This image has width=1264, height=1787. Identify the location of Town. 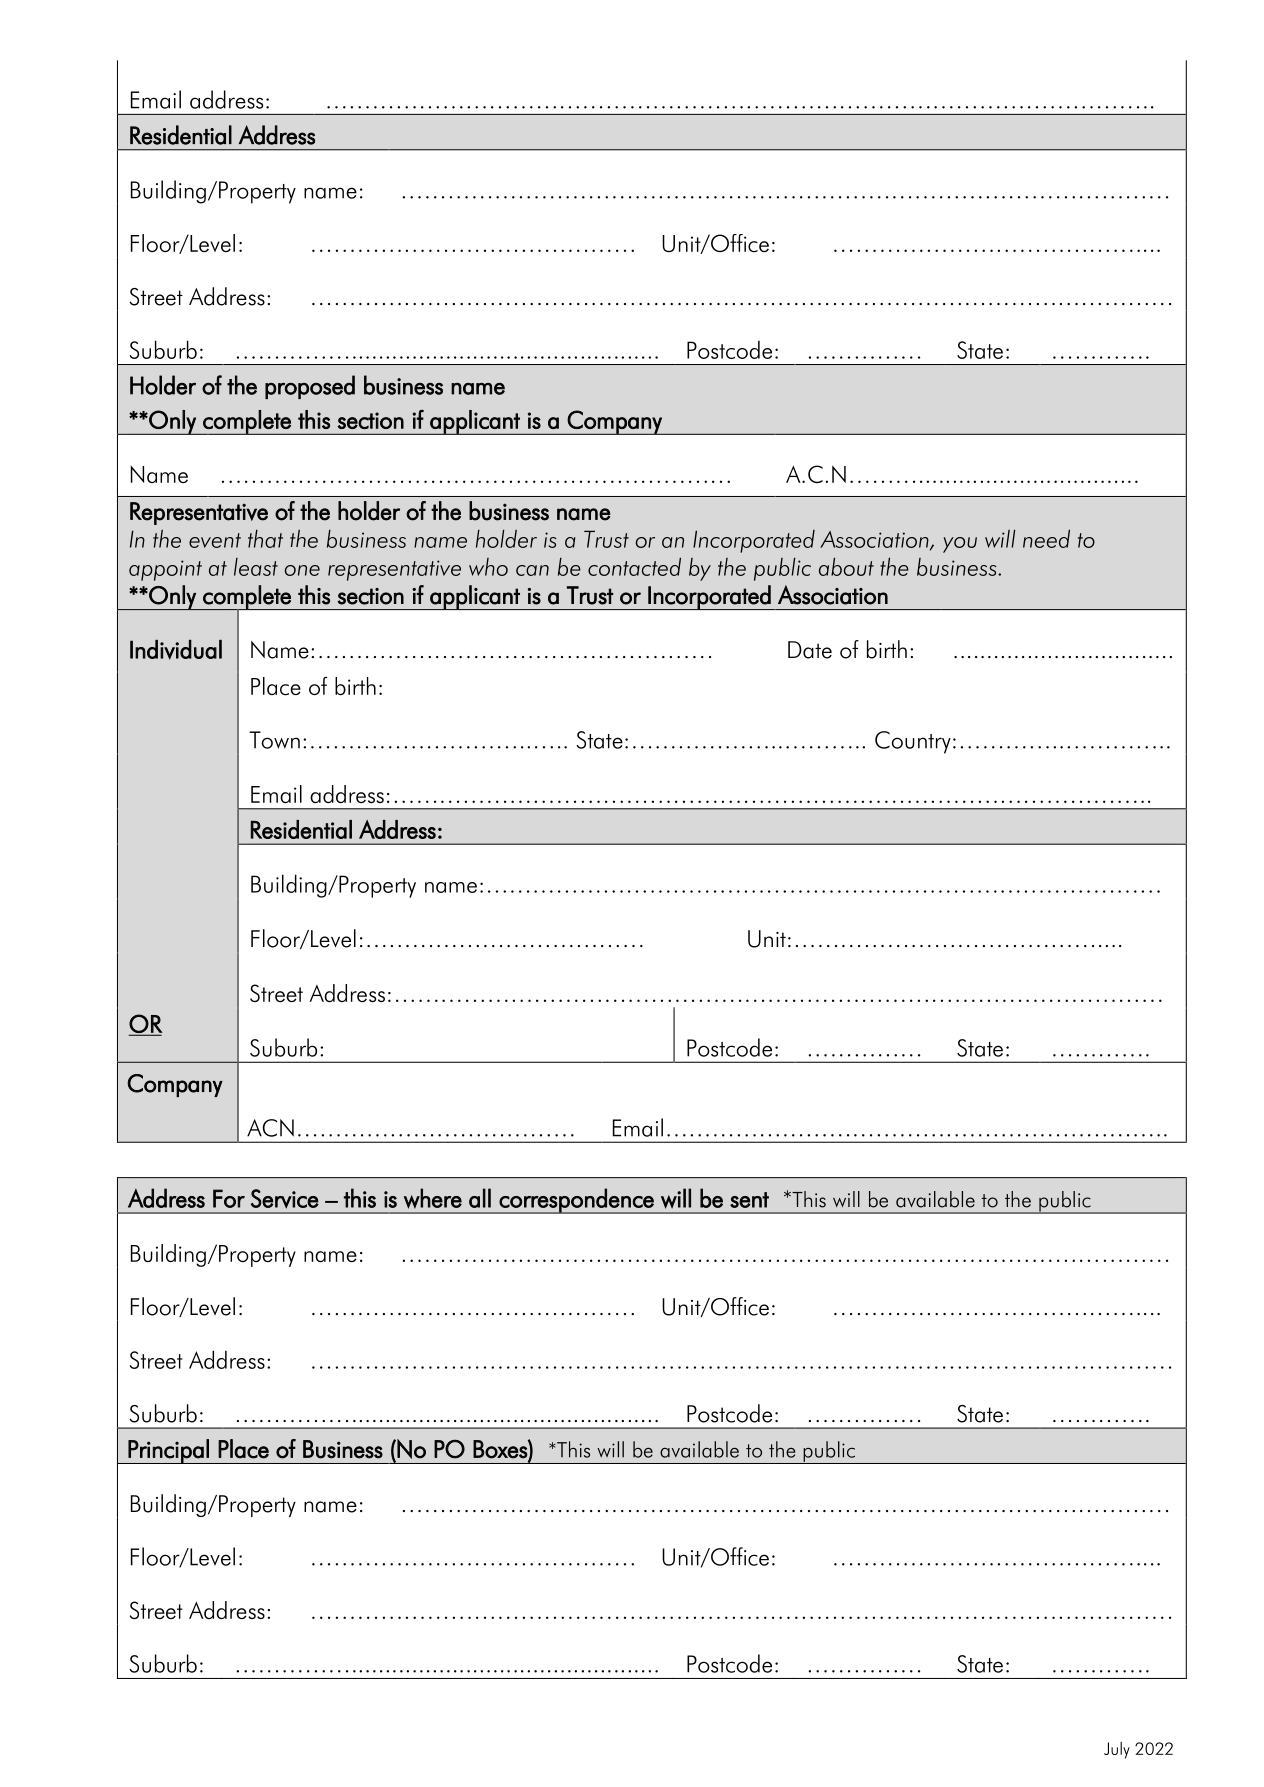
(274, 740).
